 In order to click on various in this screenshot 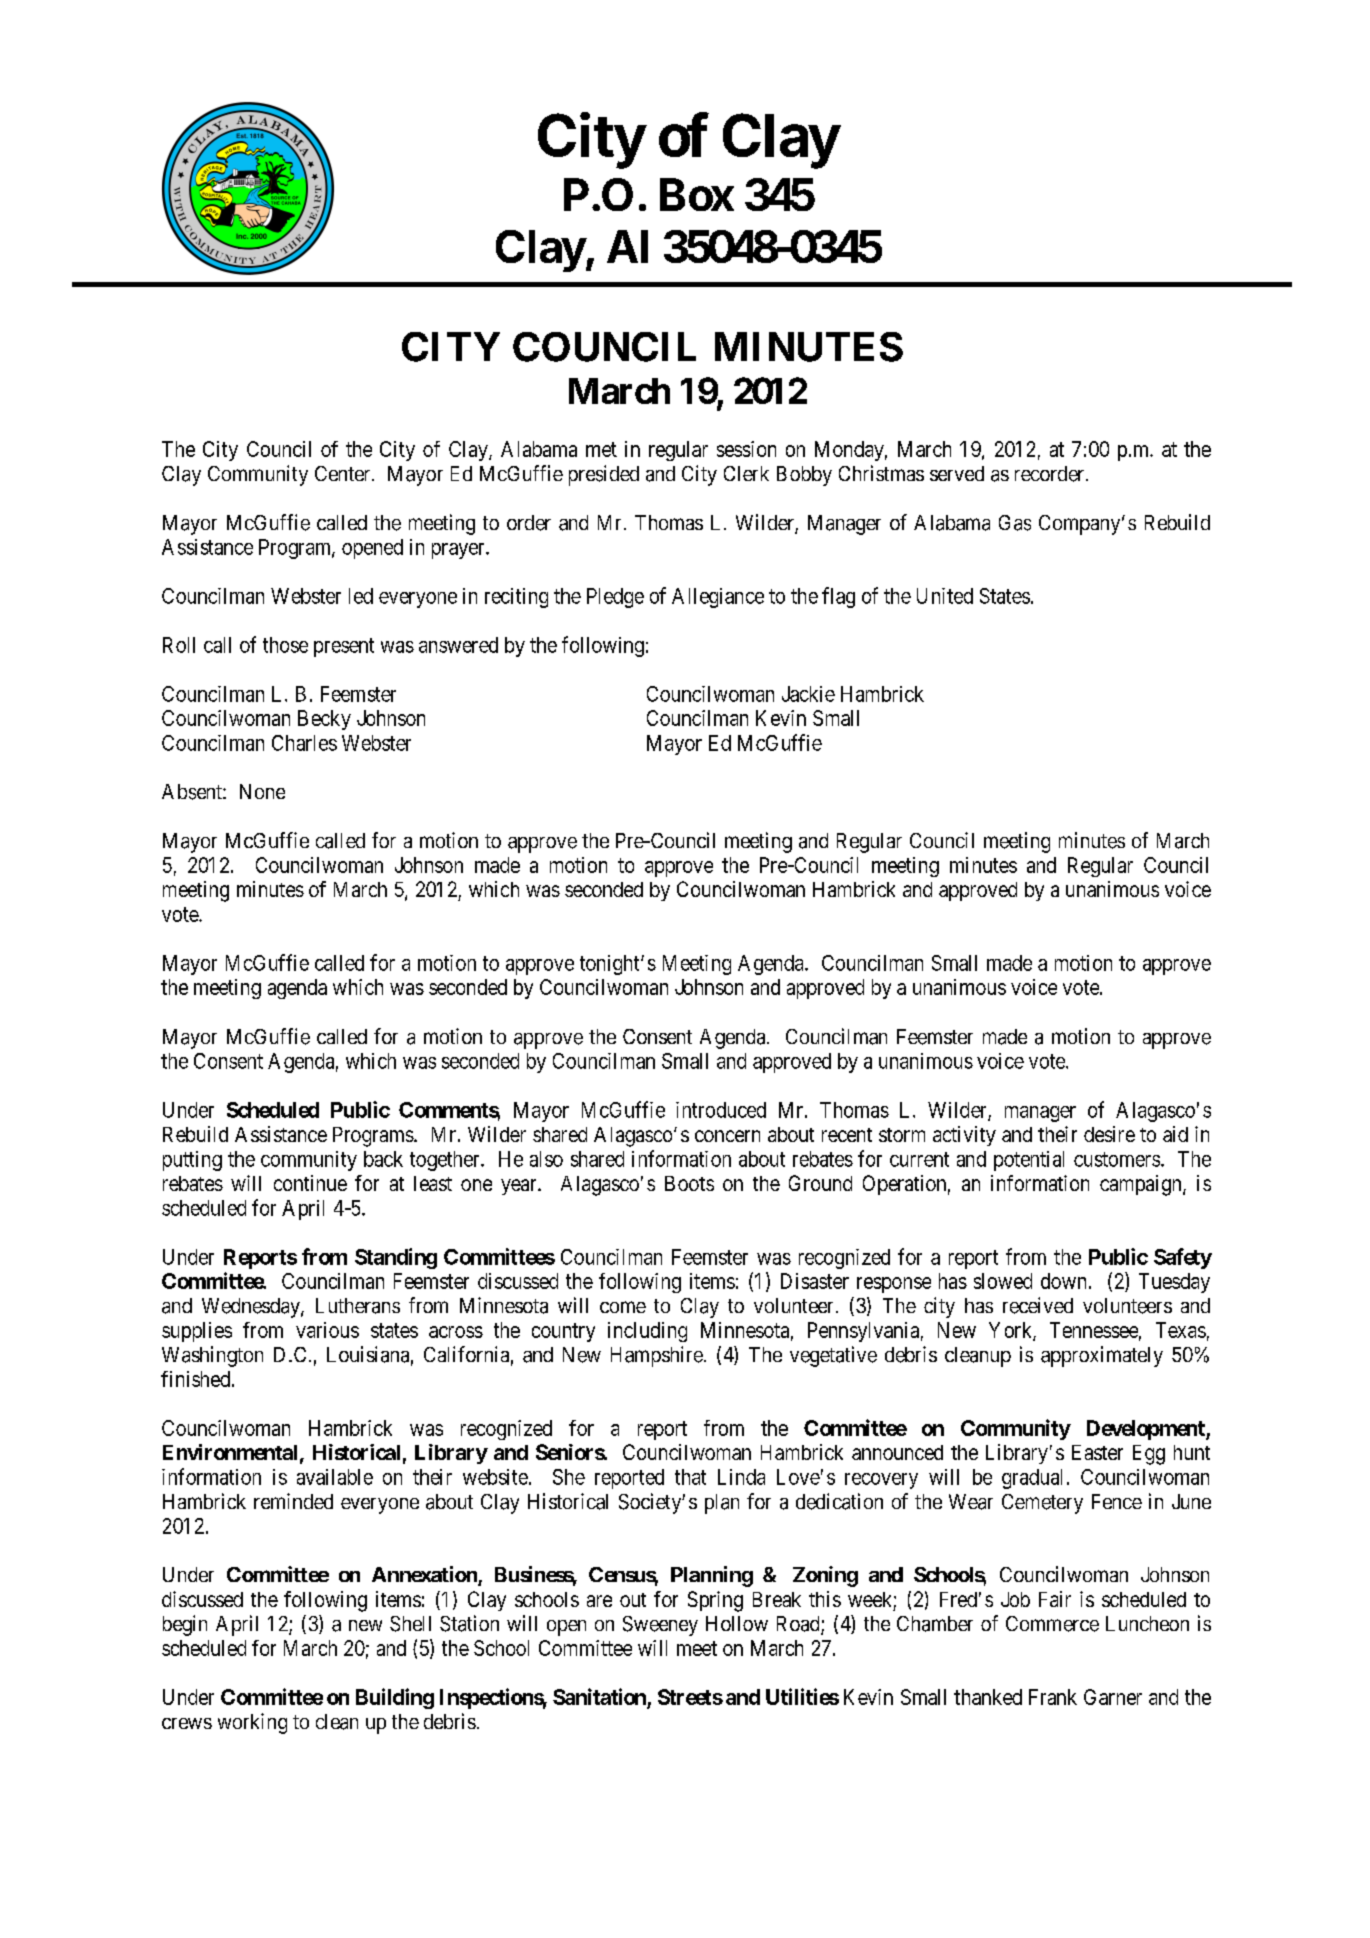, I will do `click(327, 1330)`.
